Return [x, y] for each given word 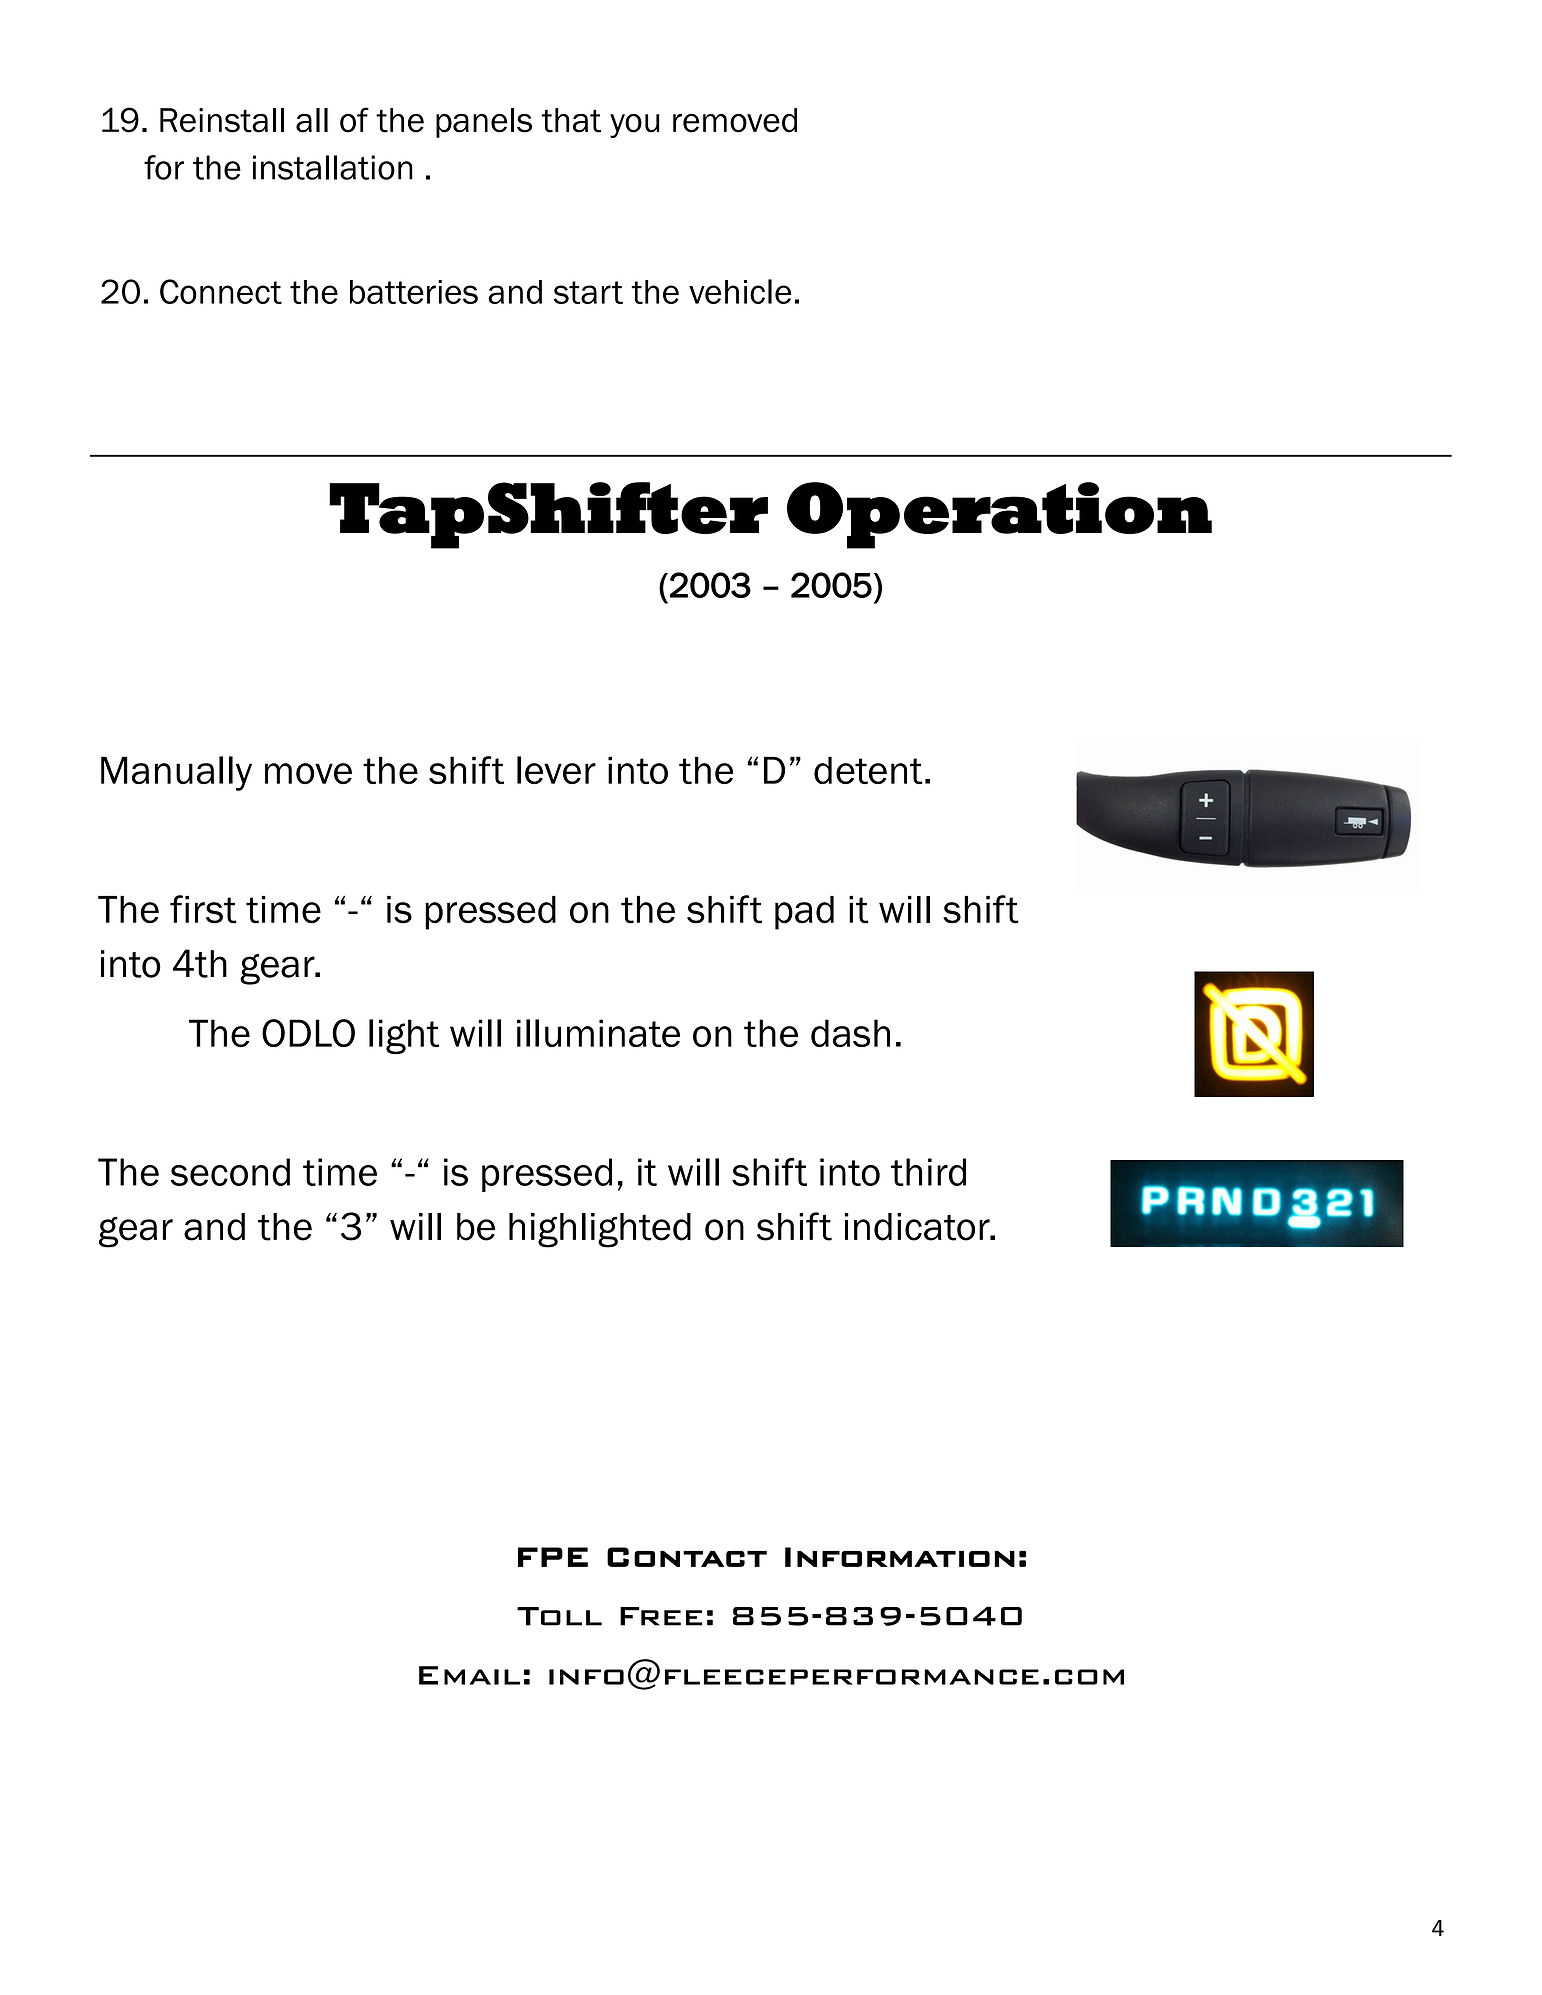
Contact [687, 1557]
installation [333, 167]
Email [469, 1675]
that [571, 120]
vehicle [740, 291]
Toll [559, 1616]
